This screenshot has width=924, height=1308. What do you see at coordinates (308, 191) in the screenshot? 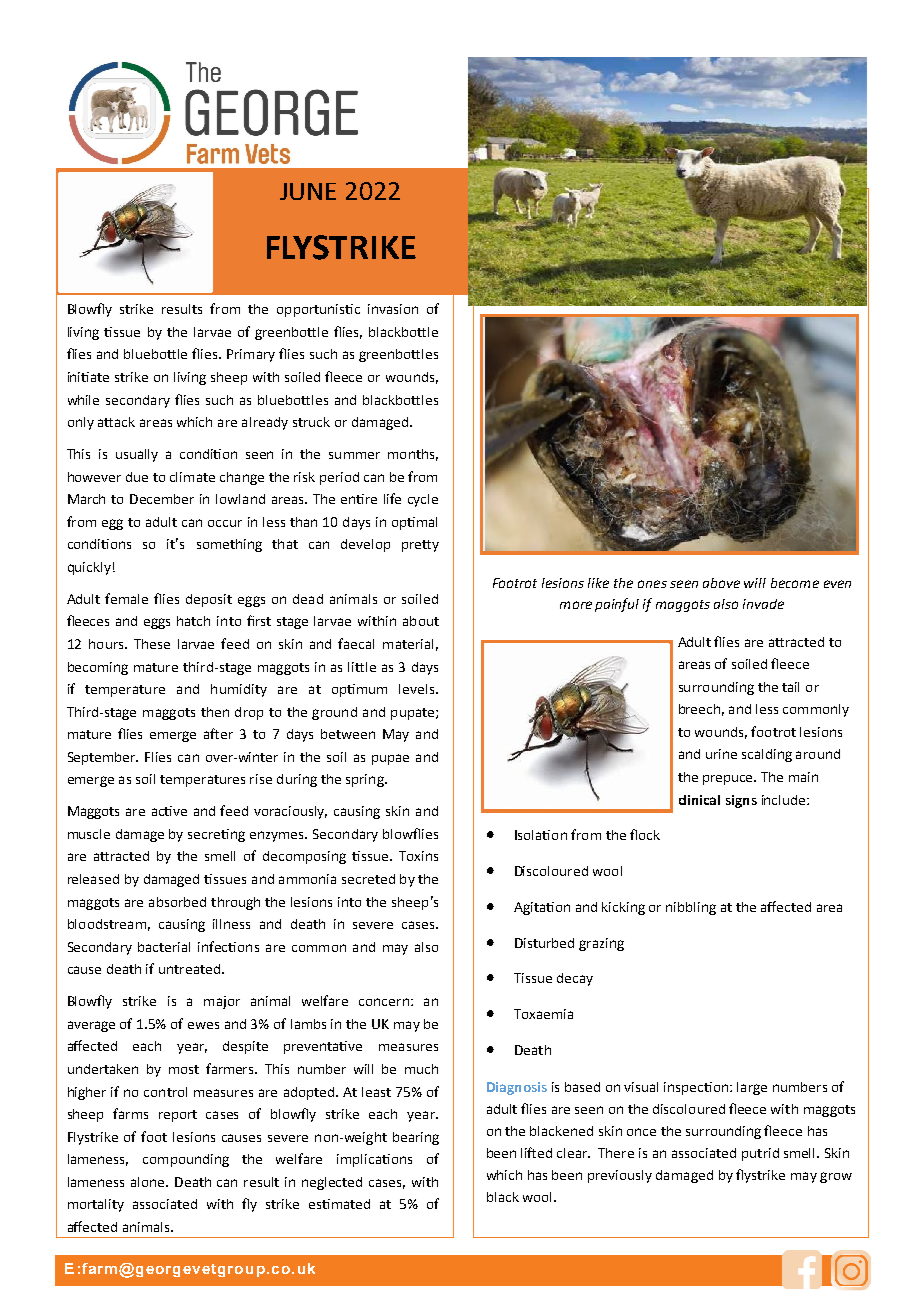
I see `JUNE` at bounding box center [308, 191].
